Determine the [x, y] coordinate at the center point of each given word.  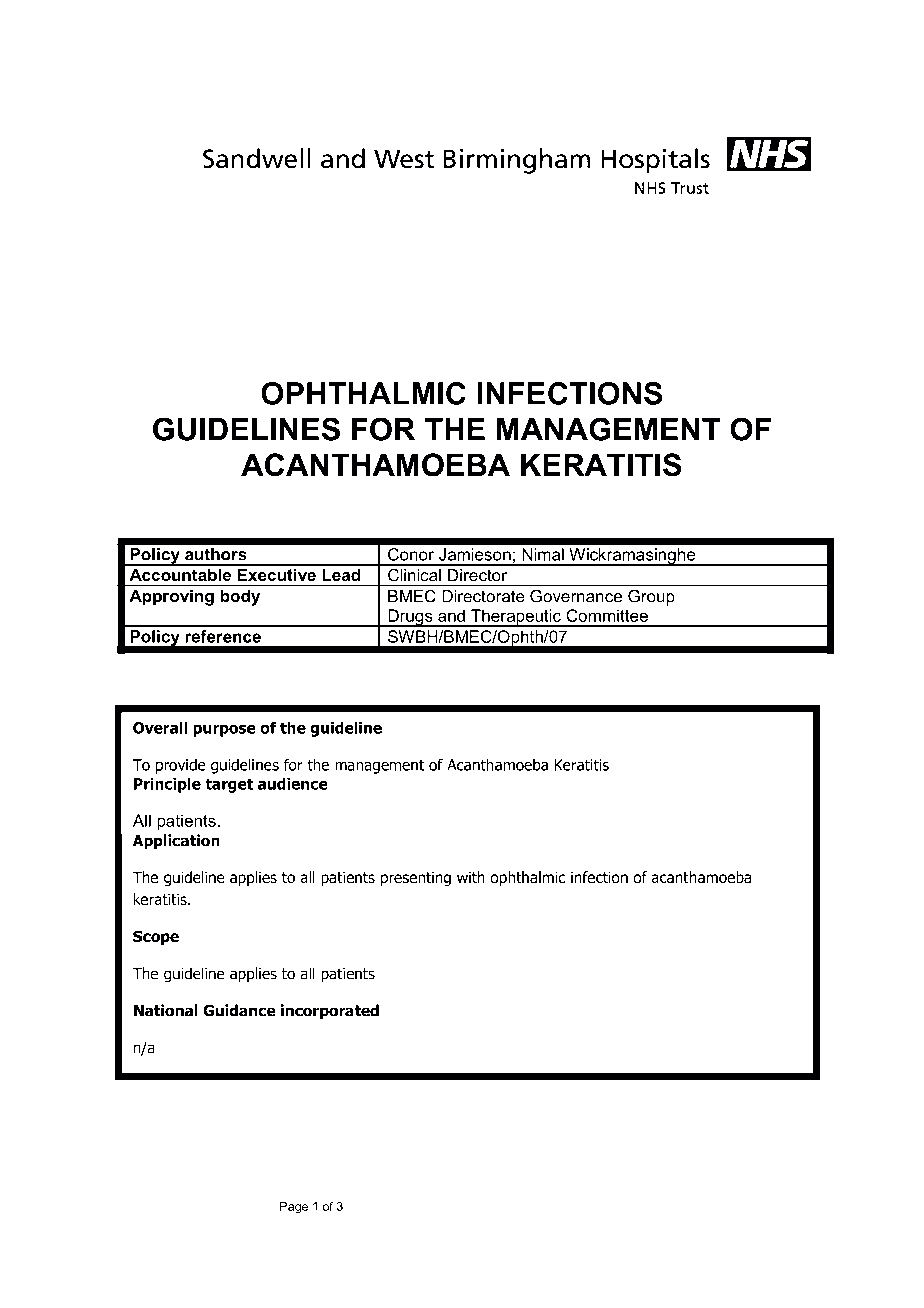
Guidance [239, 1010]
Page [294, 1208]
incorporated [330, 1012]
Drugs [410, 618]
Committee [607, 615]
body [240, 598]
